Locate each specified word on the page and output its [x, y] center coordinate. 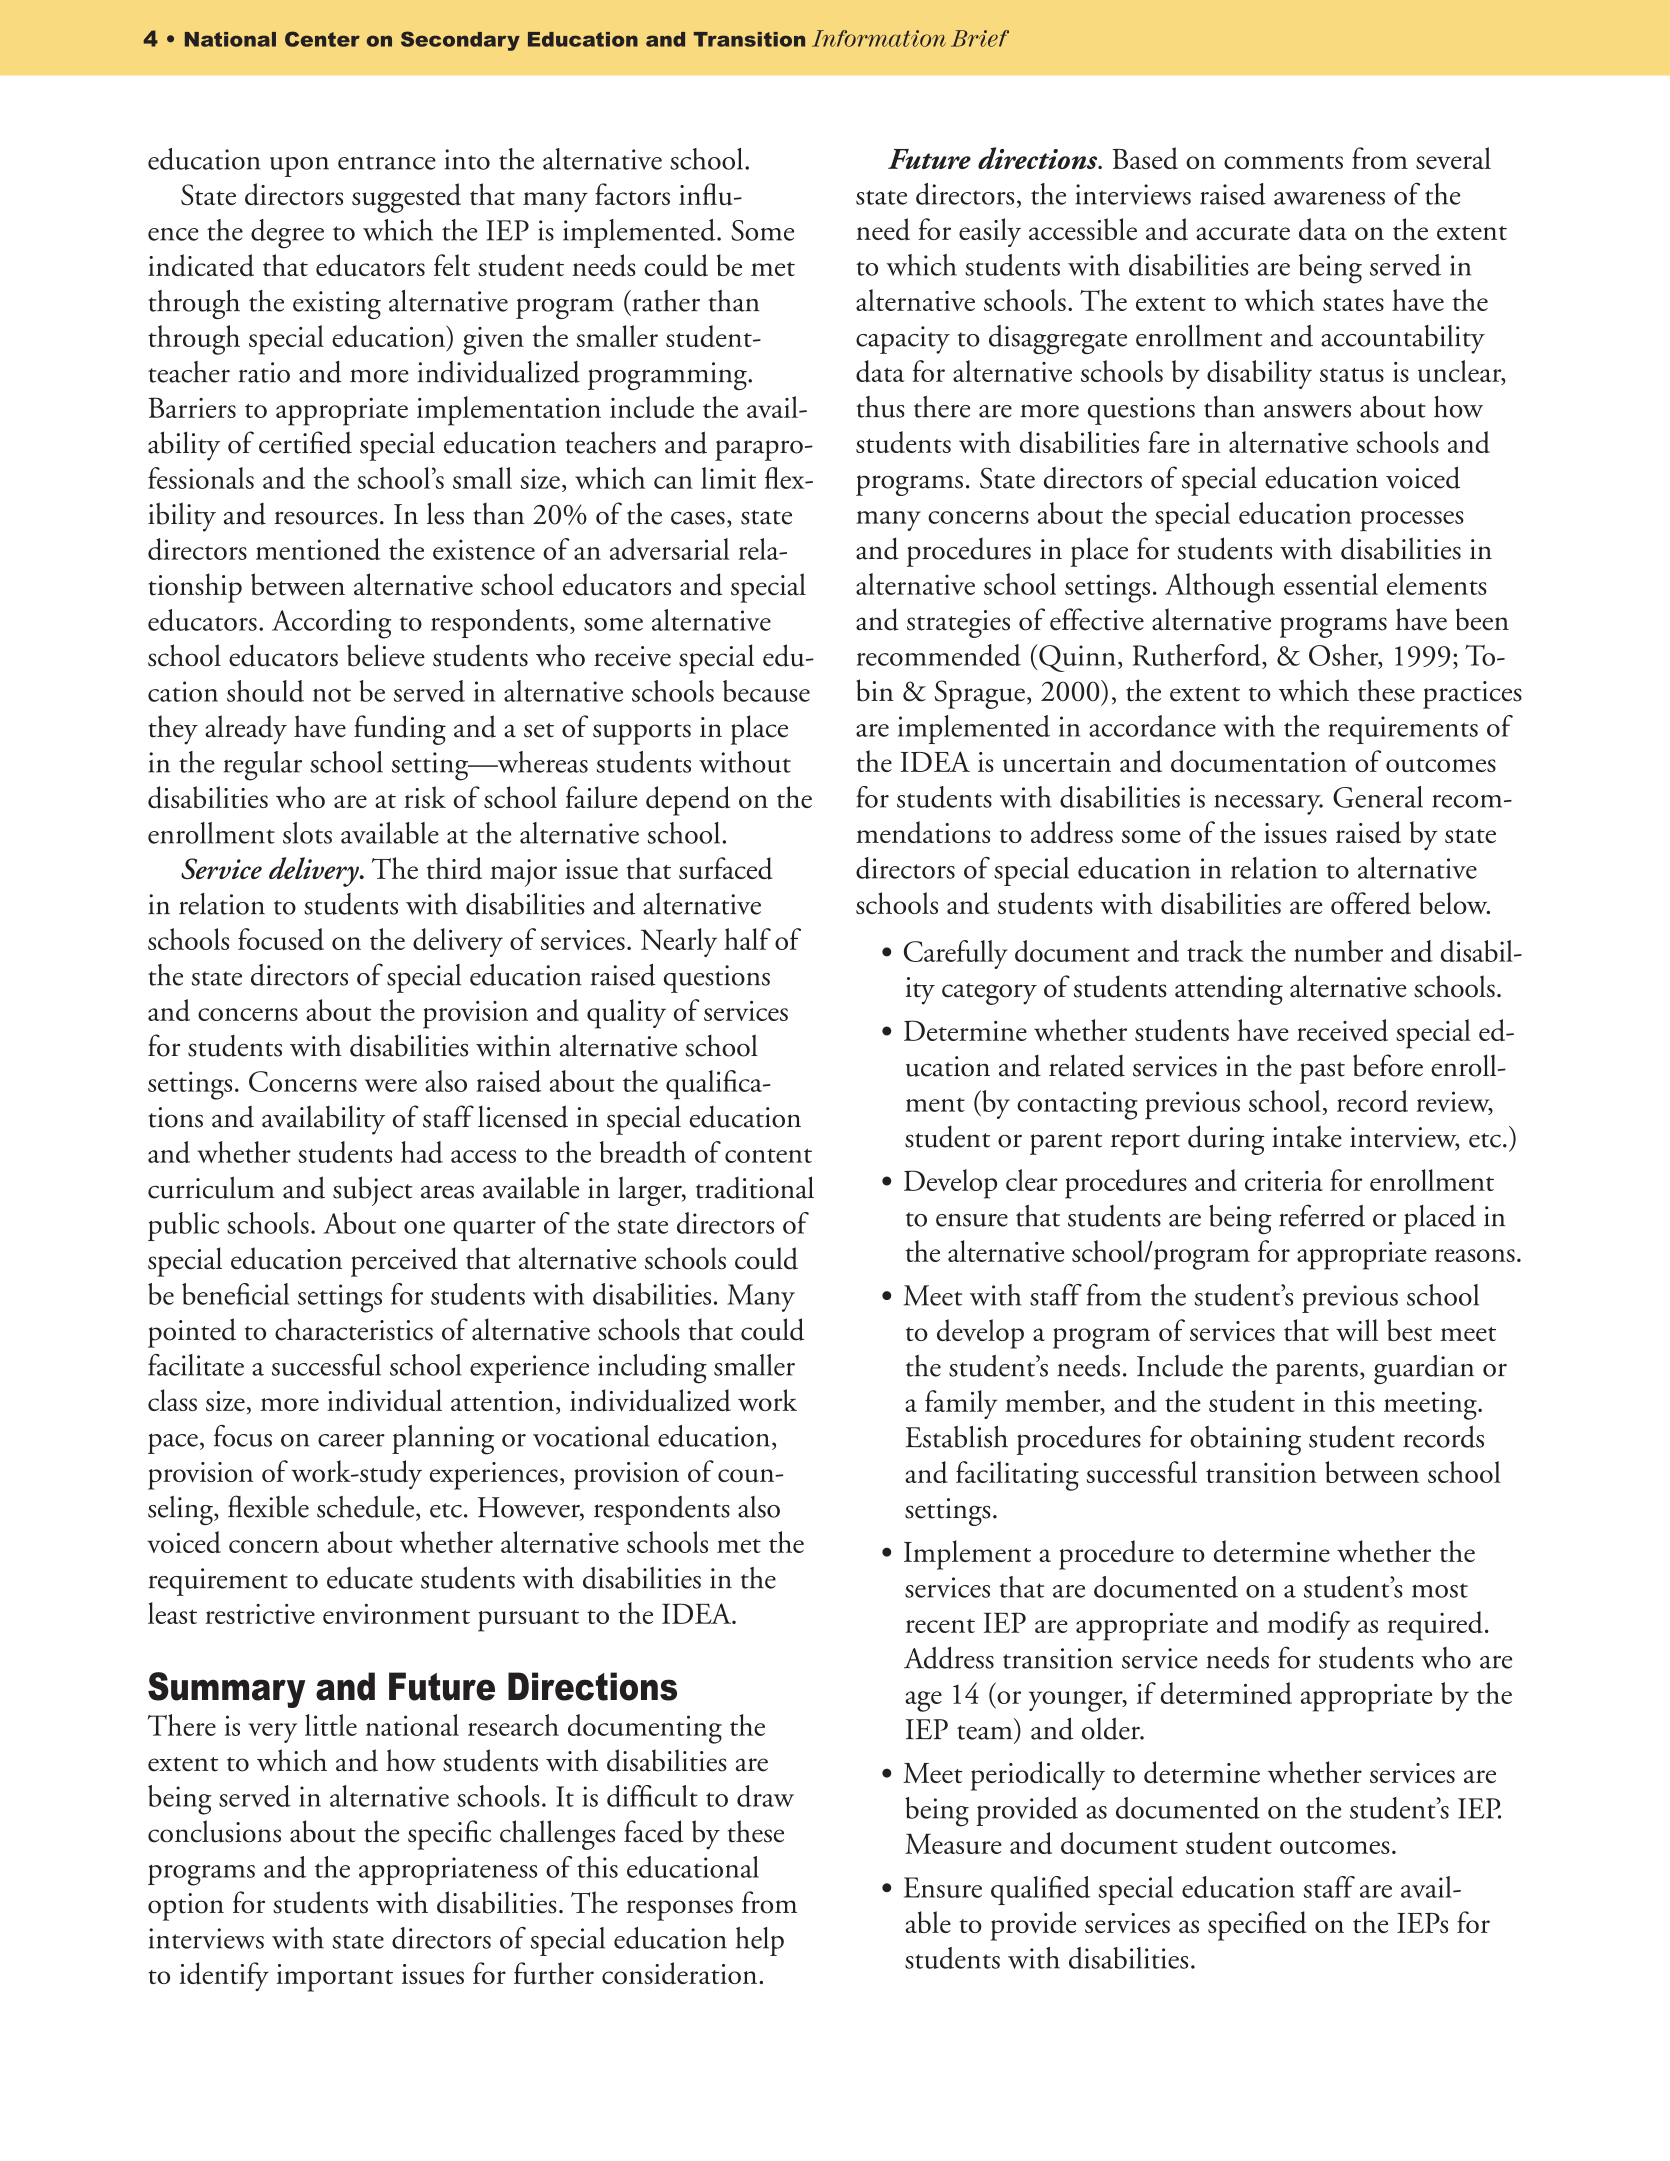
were [391, 1085]
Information [879, 38]
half [747, 939]
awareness [1329, 198]
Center [322, 39]
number [1338, 951]
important [335, 1978]
